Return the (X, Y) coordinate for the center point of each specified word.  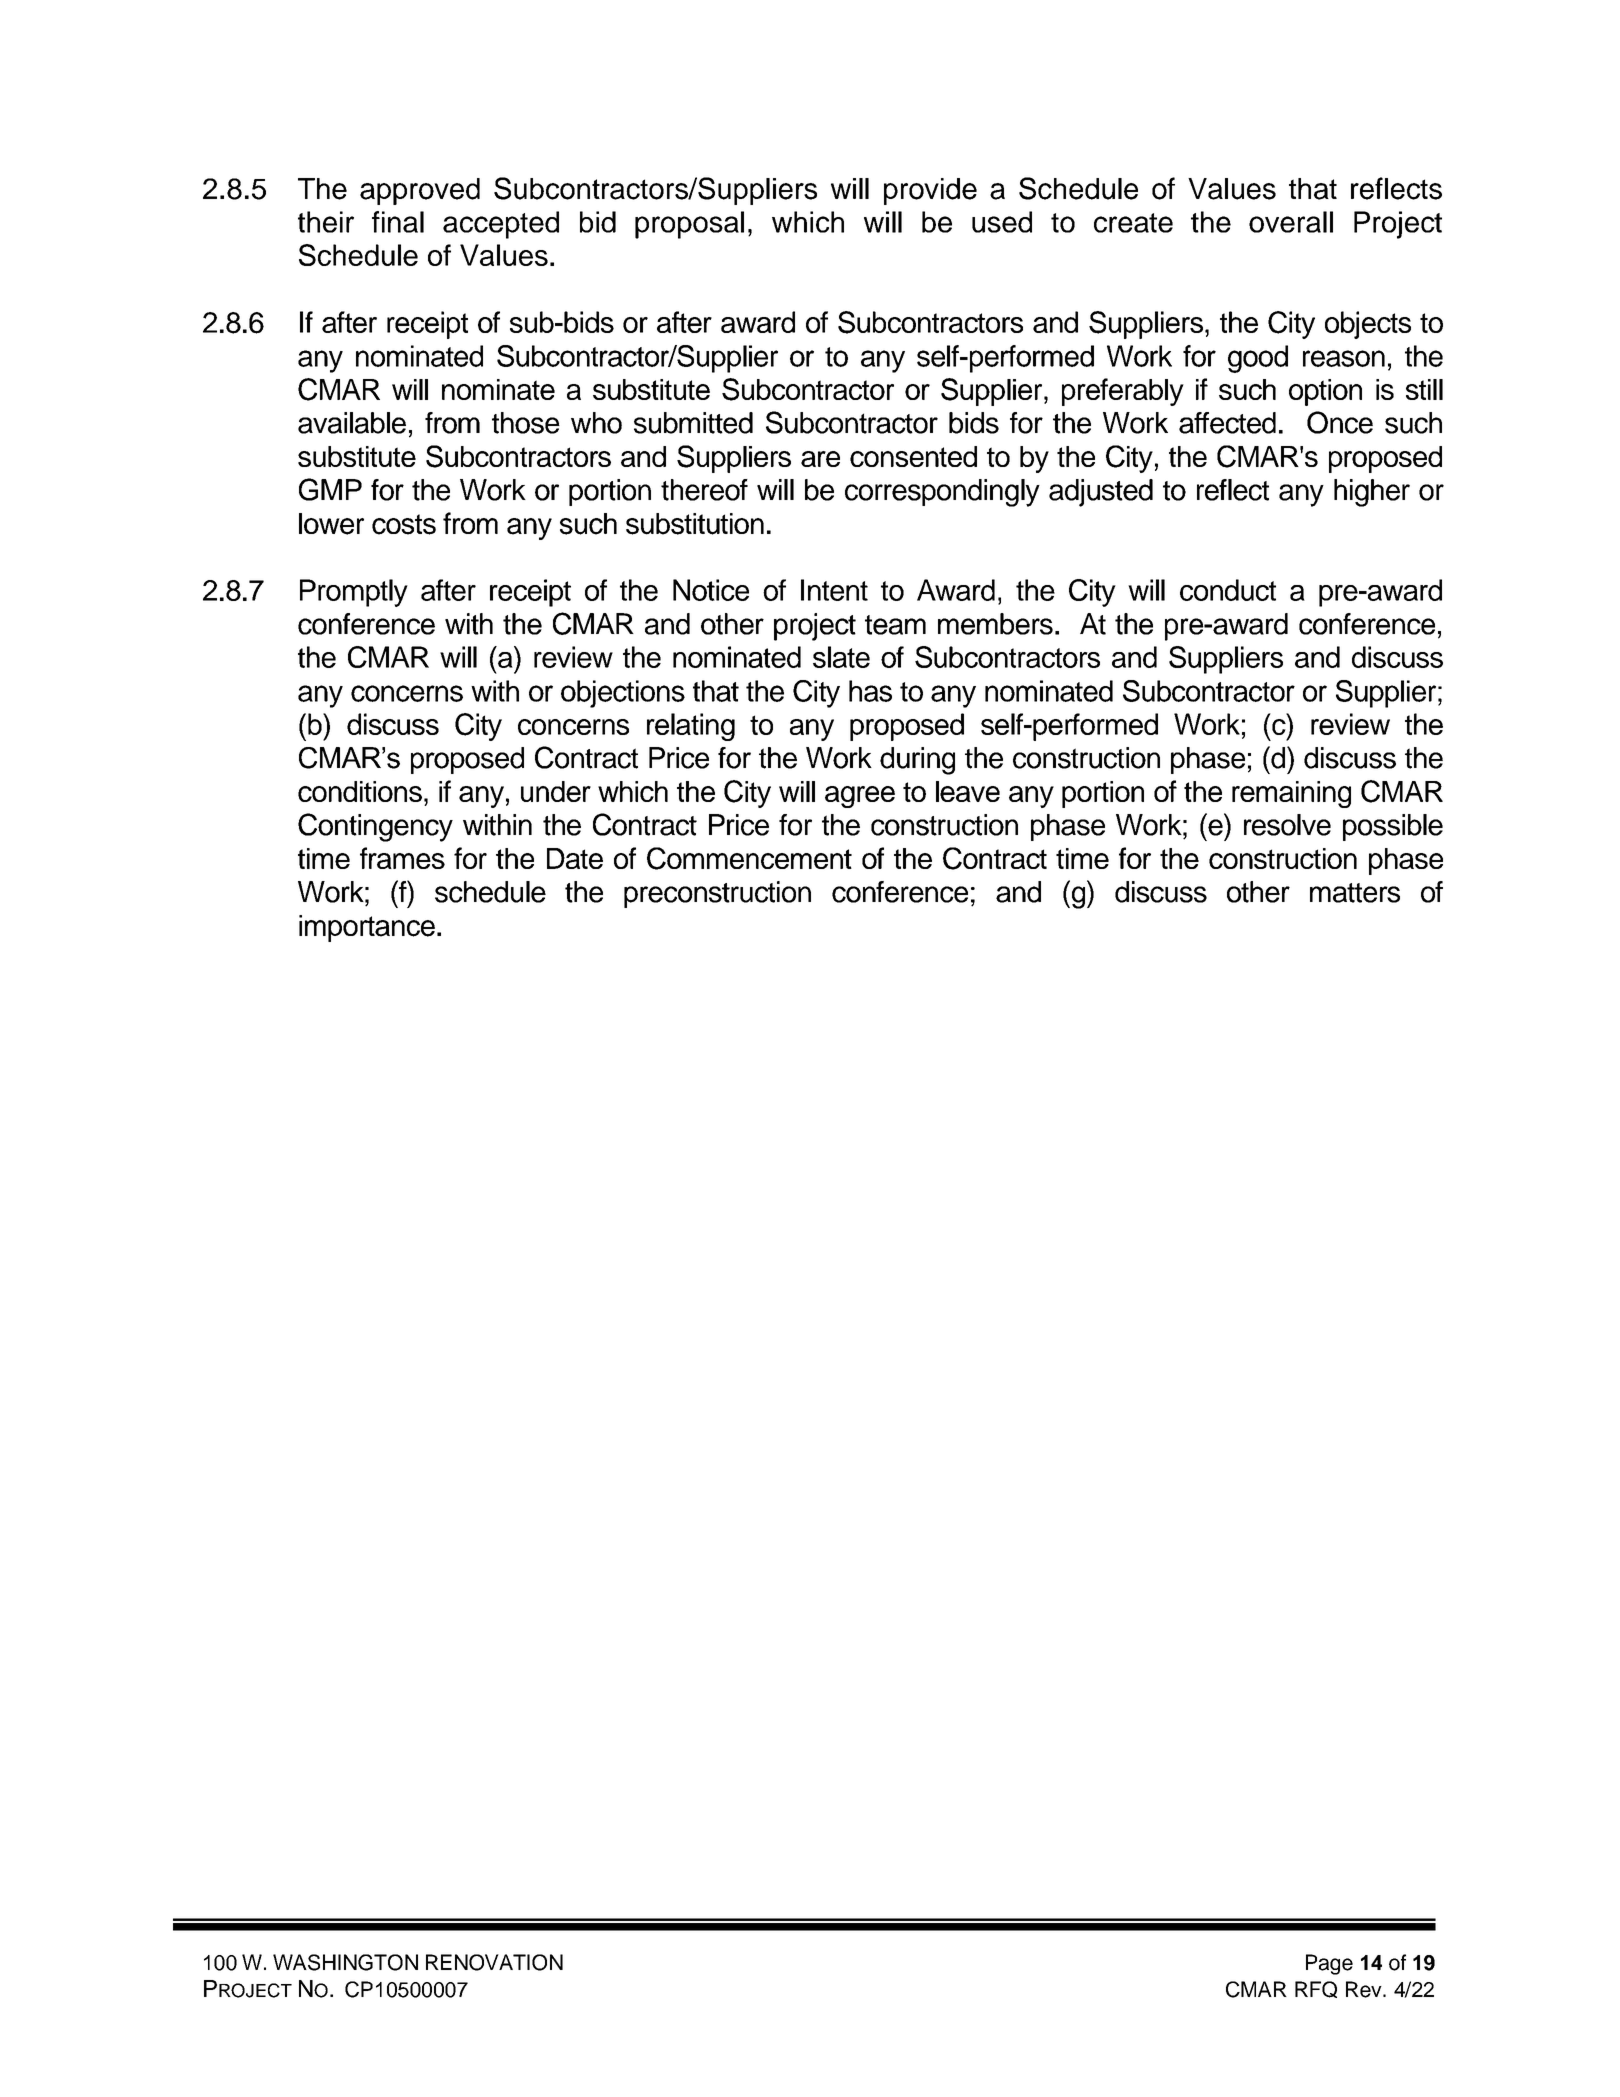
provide (930, 191)
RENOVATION (494, 1962)
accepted (501, 225)
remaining (1291, 794)
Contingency (375, 827)
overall (1291, 222)
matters (1355, 893)
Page (1329, 1964)
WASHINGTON (345, 1962)
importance (367, 928)
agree (860, 797)
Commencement (749, 858)
